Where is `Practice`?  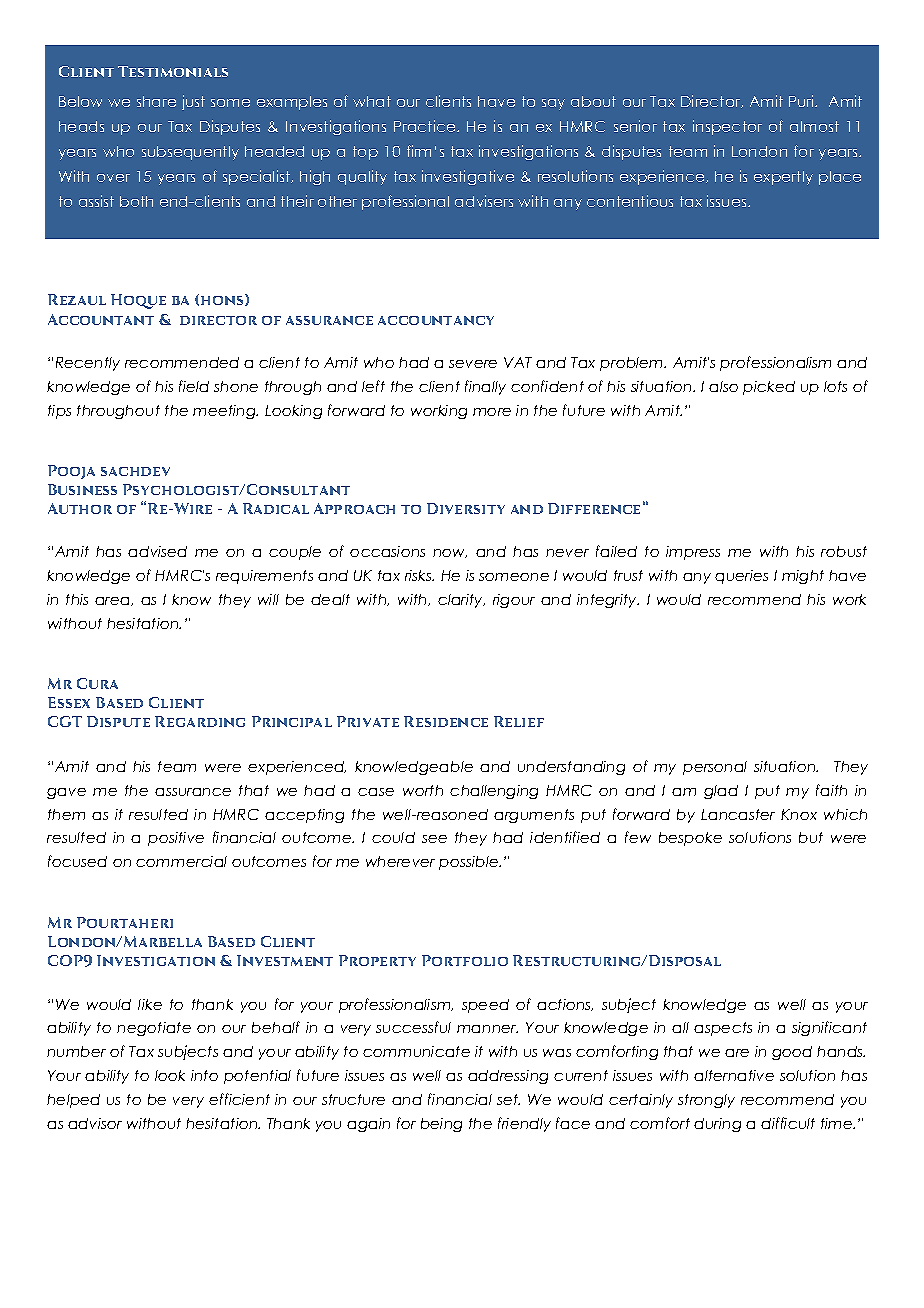
Practice is located at coordinates (426, 126).
